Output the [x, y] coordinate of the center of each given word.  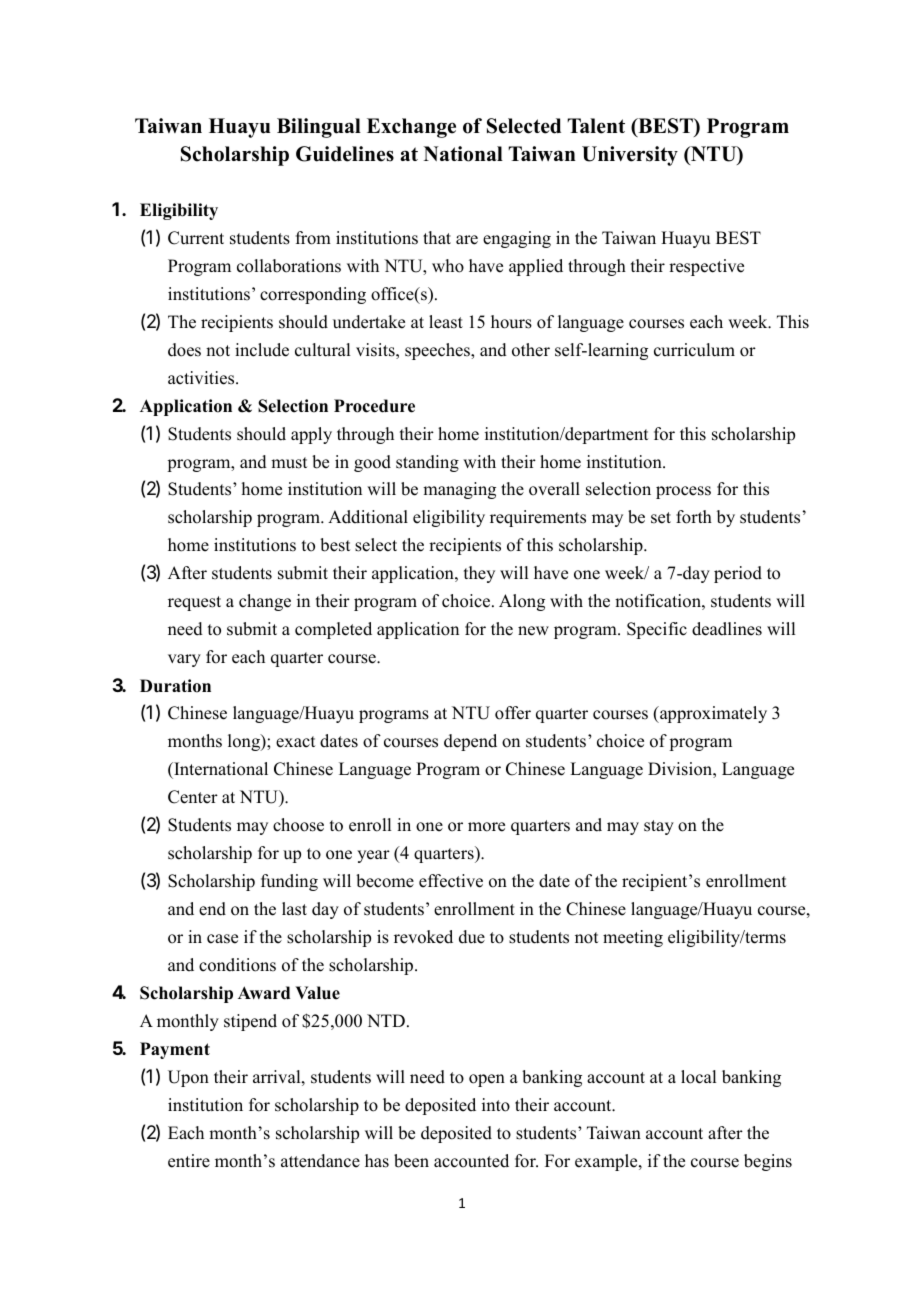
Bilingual [319, 128]
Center [193, 797]
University [630, 156]
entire [189, 1161]
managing [459, 490]
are [467, 240]
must [289, 463]
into [496, 1105]
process [683, 492]
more [486, 827]
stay [659, 827]
